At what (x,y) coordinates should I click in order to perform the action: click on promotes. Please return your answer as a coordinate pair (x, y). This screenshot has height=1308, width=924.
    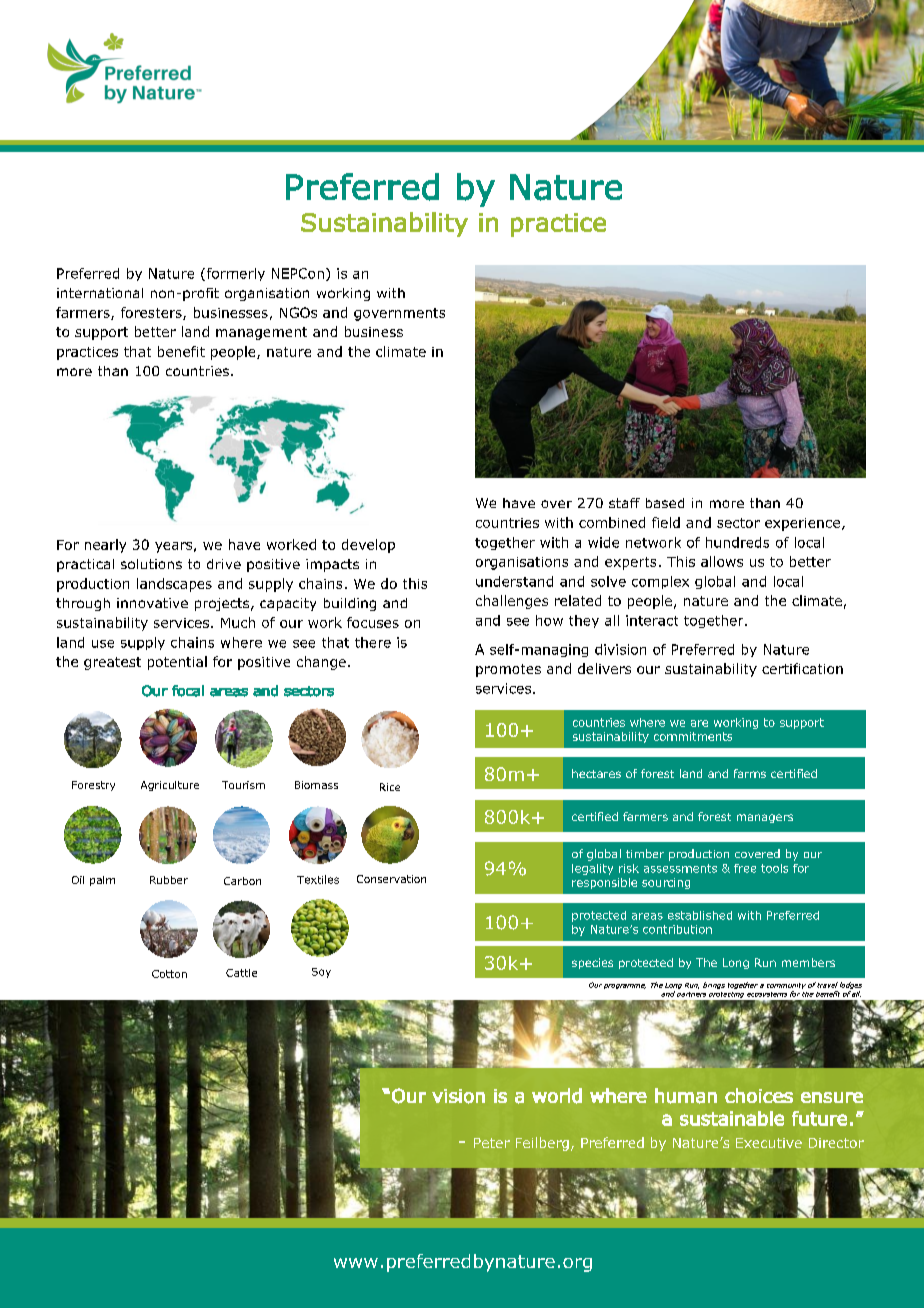
    Looking at the image, I should click on (508, 670).
